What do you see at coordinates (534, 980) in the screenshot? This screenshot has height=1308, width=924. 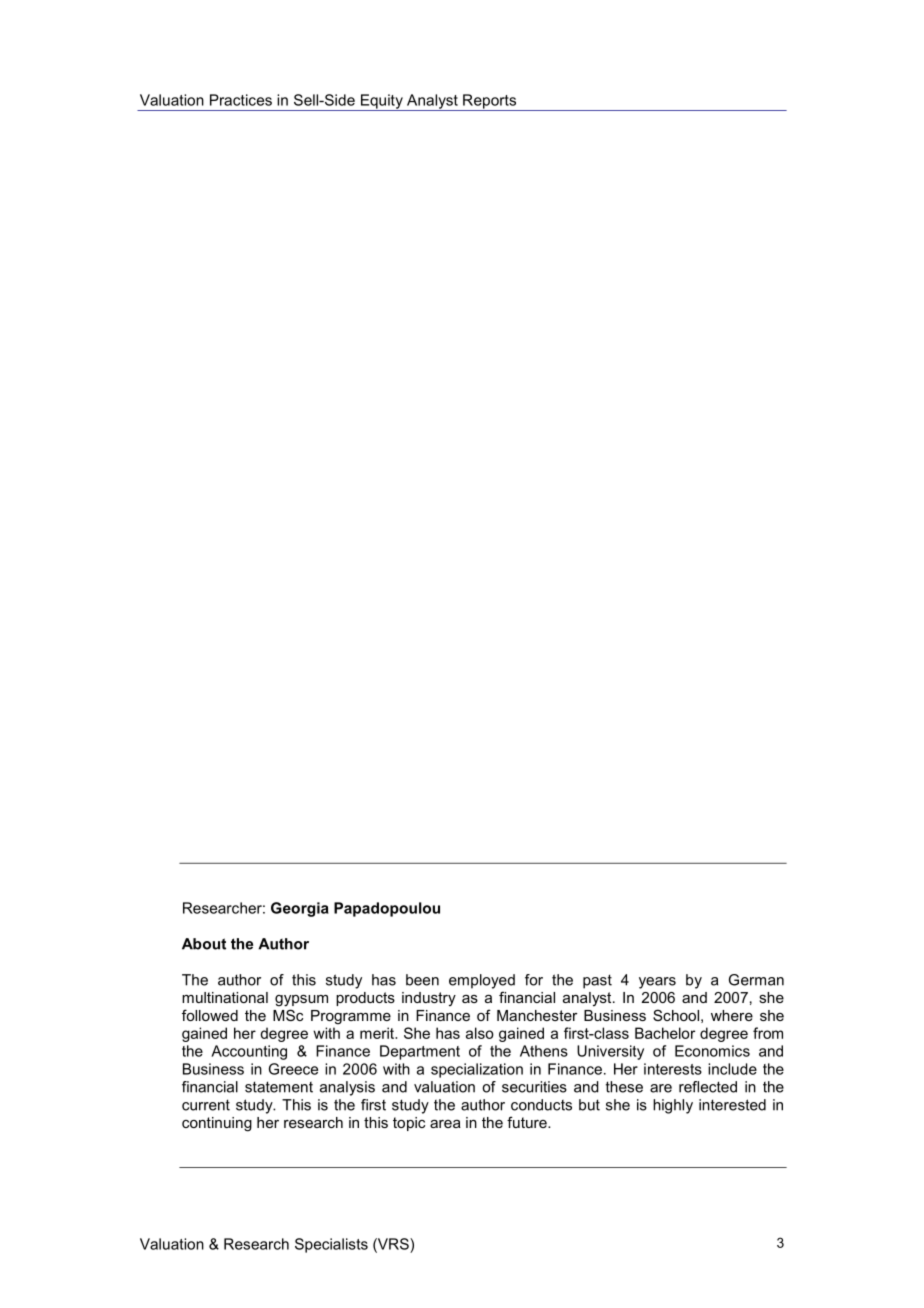 I see `for` at bounding box center [534, 980].
